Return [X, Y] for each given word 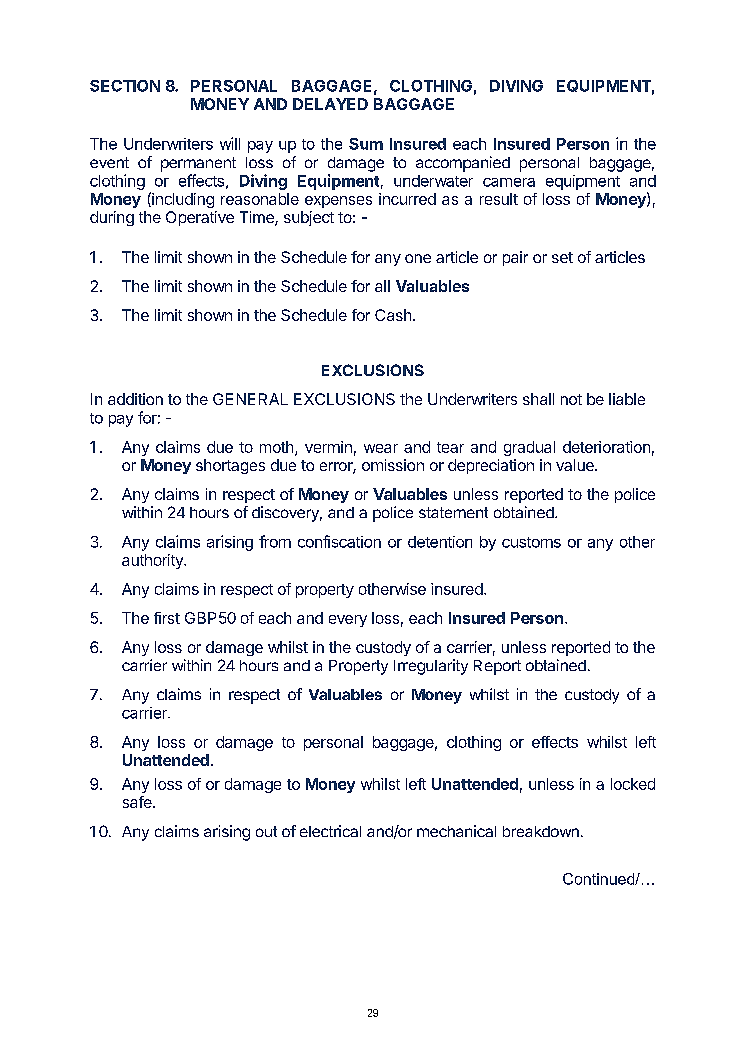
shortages [230, 466]
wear [381, 448]
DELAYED [330, 104]
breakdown [541, 831]
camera [509, 182]
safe [138, 802]
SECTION [125, 86]
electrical [330, 831]
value [576, 465]
